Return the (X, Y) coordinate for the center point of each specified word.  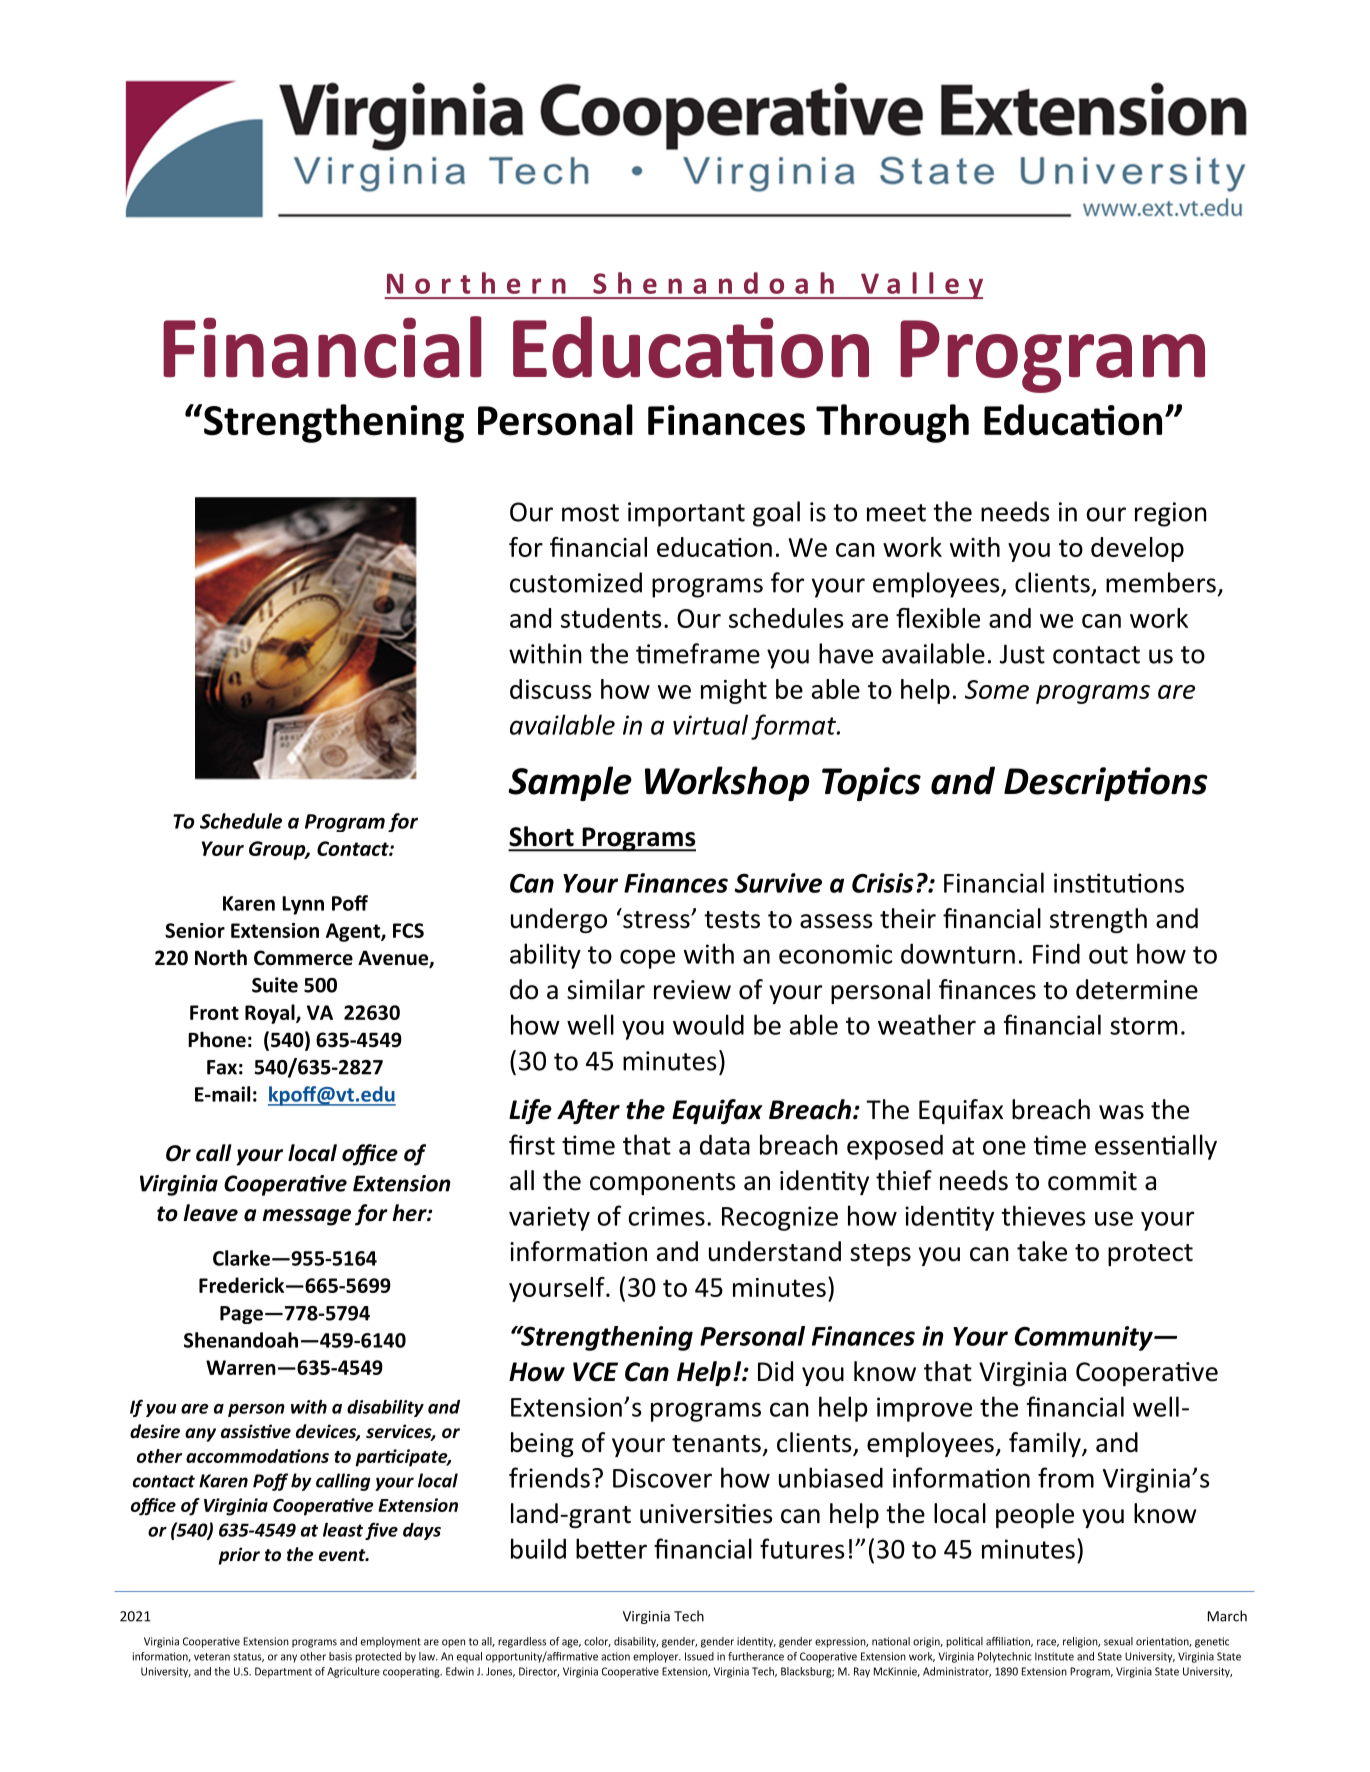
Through (892, 423)
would (708, 1024)
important (686, 514)
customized (576, 582)
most (590, 513)
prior (239, 1556)
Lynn (303, 905)
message (306, 1217)
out (1108, 955)
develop (1137, 549)
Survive (778, 883)
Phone (217, 1039)
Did (775, 1371)
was (1121, 1112)
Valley (921, 285)
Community (1085, 1338)
